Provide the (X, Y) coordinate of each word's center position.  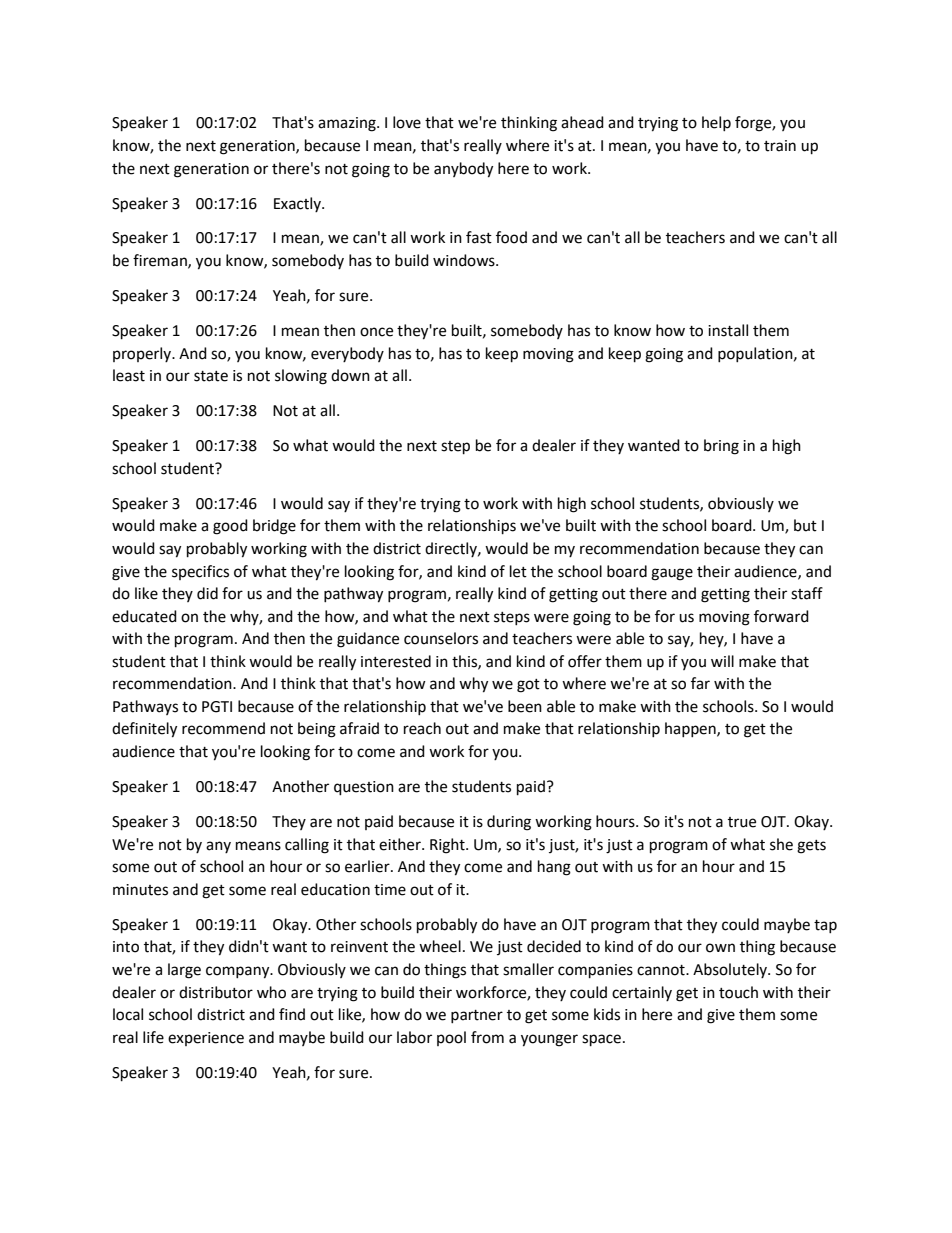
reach (422, 728)
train (780, 146)
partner (477, 1016)
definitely (144, 730)
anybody (463, 170)
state (211, 376)
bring (721, 447)
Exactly (298, 204)
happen (691, 729)
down (350, 375)
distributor (216, 992)
